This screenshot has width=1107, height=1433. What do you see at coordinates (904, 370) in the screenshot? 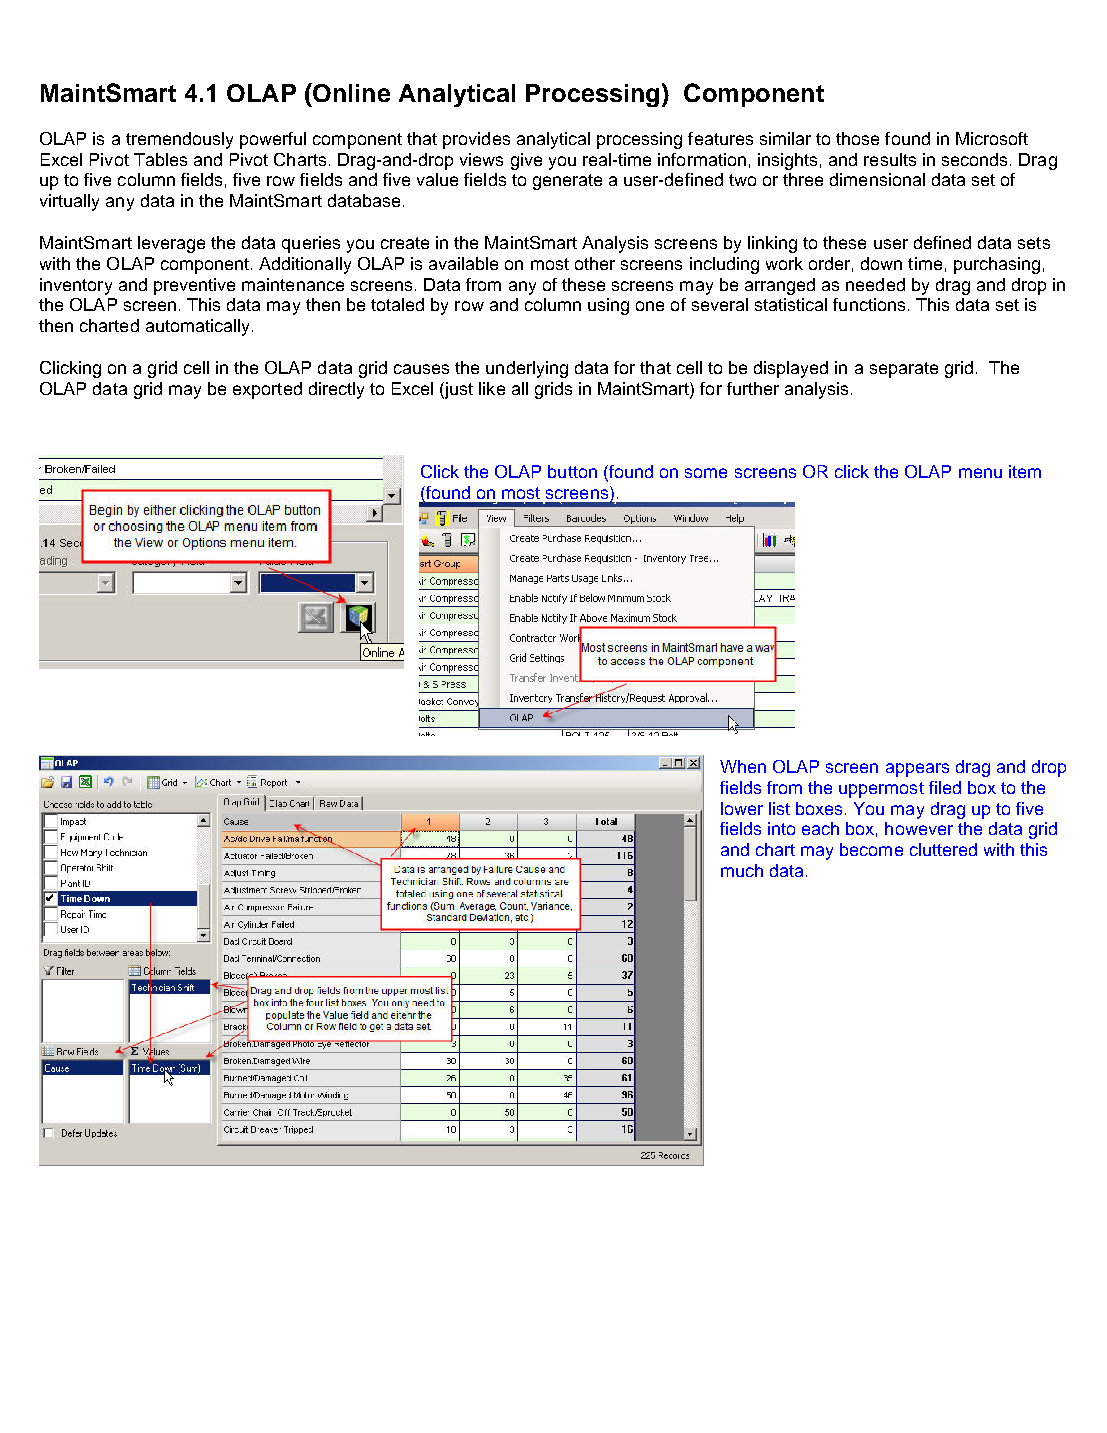
I see `separate` at bounding box center [904, 370].
